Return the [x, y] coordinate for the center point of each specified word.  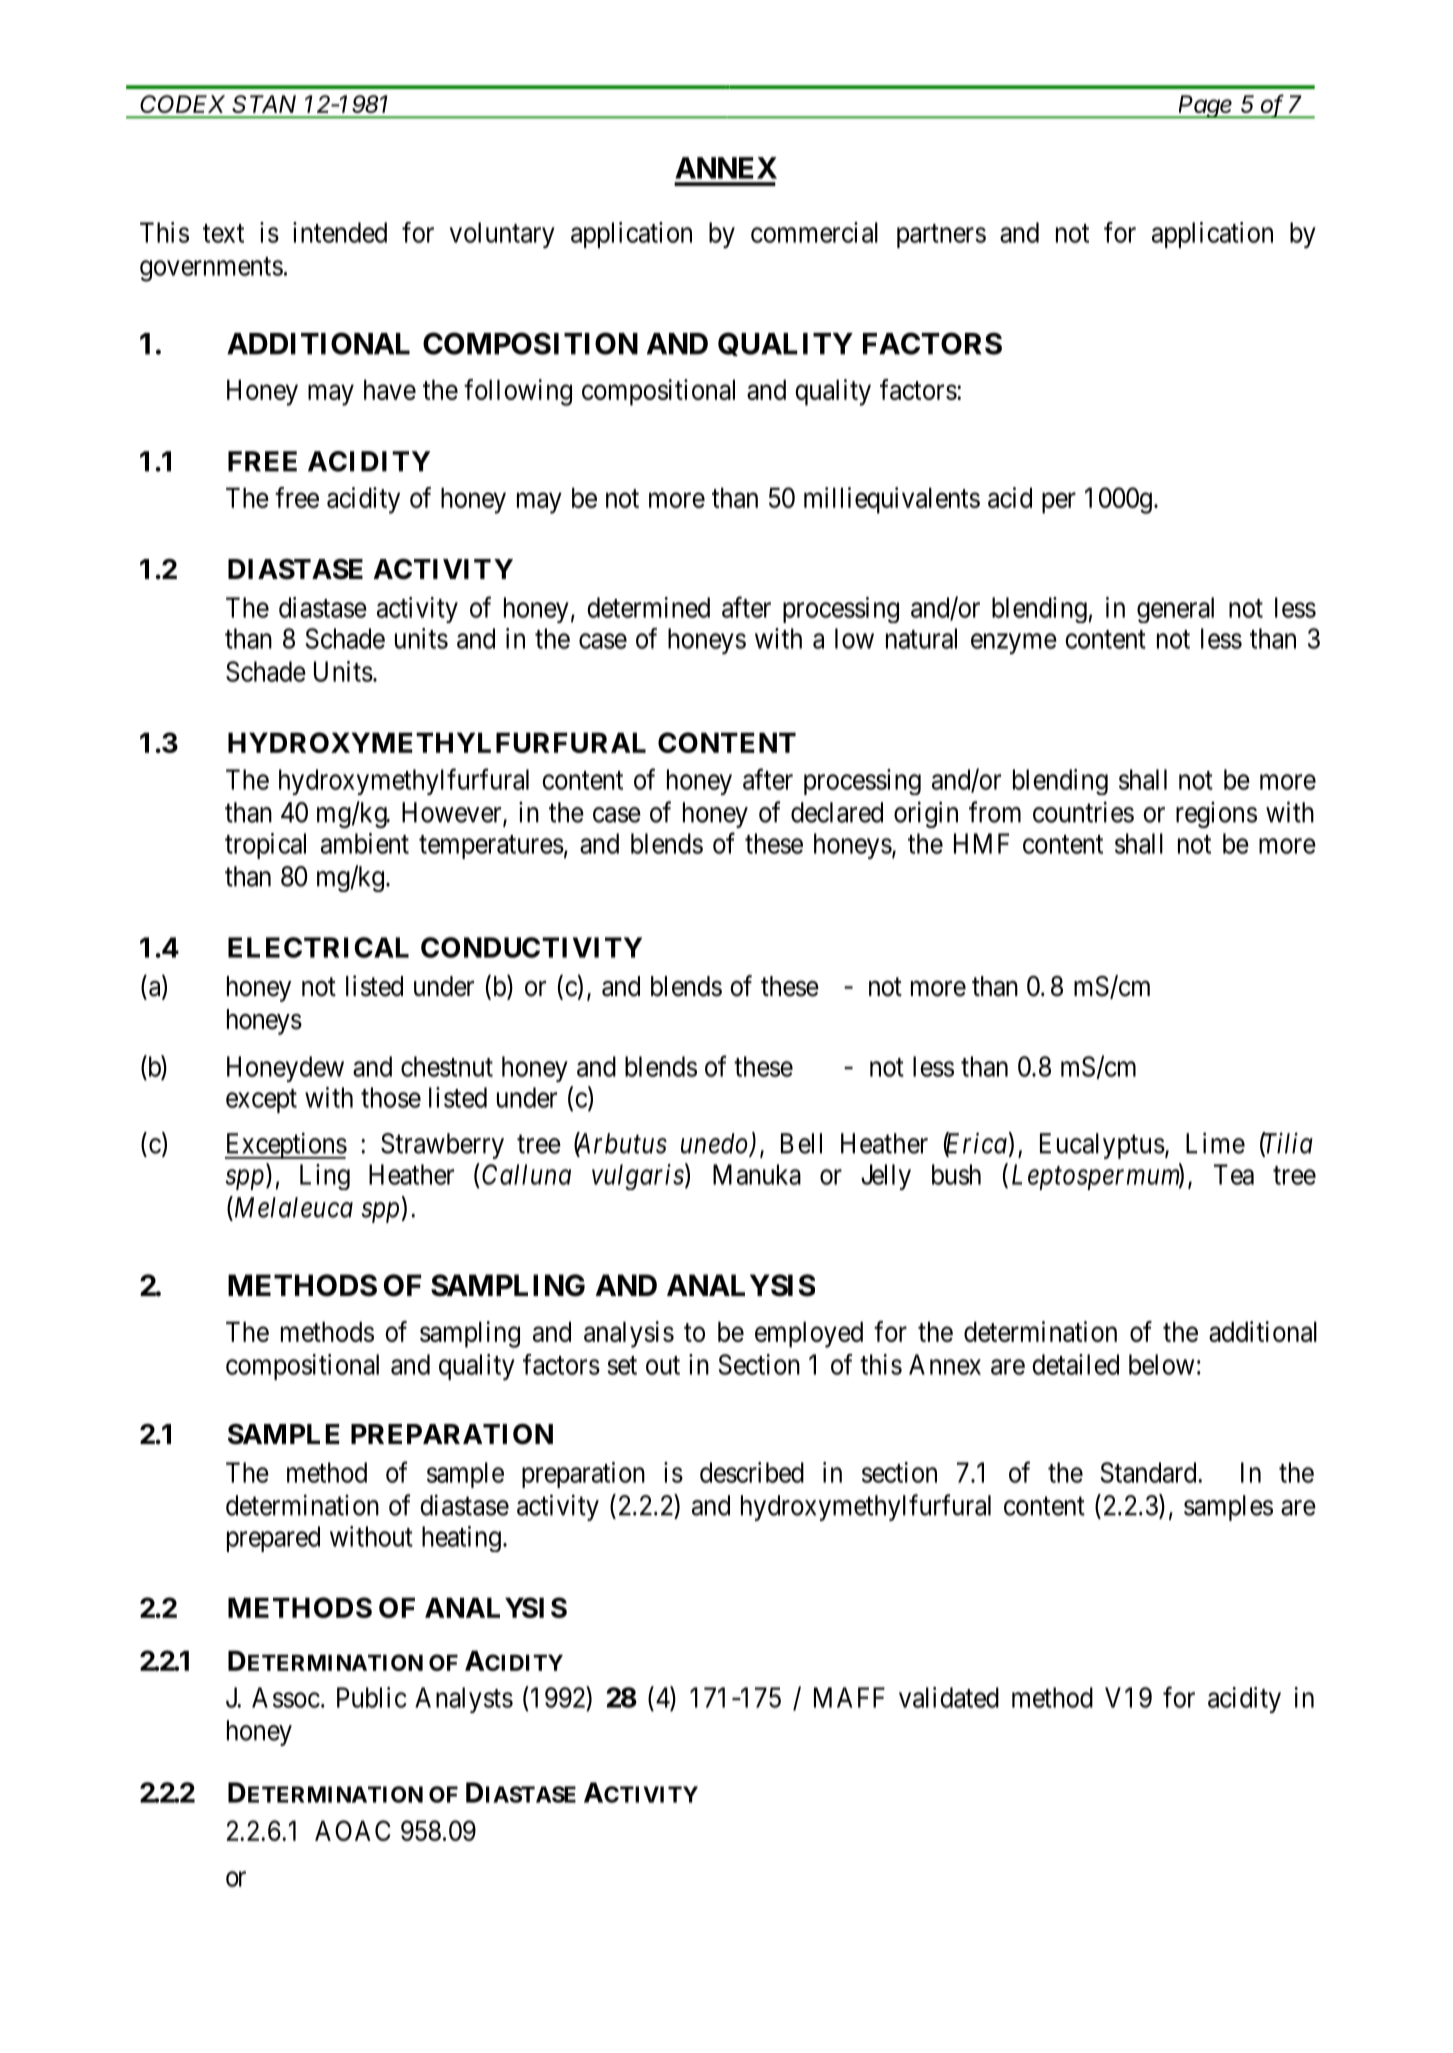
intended [340, 232]
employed [809, 1334]
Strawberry [442, 1146]
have [390, 389]
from [995, 812]
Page [1206, 107]
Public [372, 1697]
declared [837, 812]
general [1175, 610]
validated [949, 1697]
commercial [814, 232]
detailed [1075, 1364]
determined [648, 607]
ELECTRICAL [318, 947]
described [752, 1472]
